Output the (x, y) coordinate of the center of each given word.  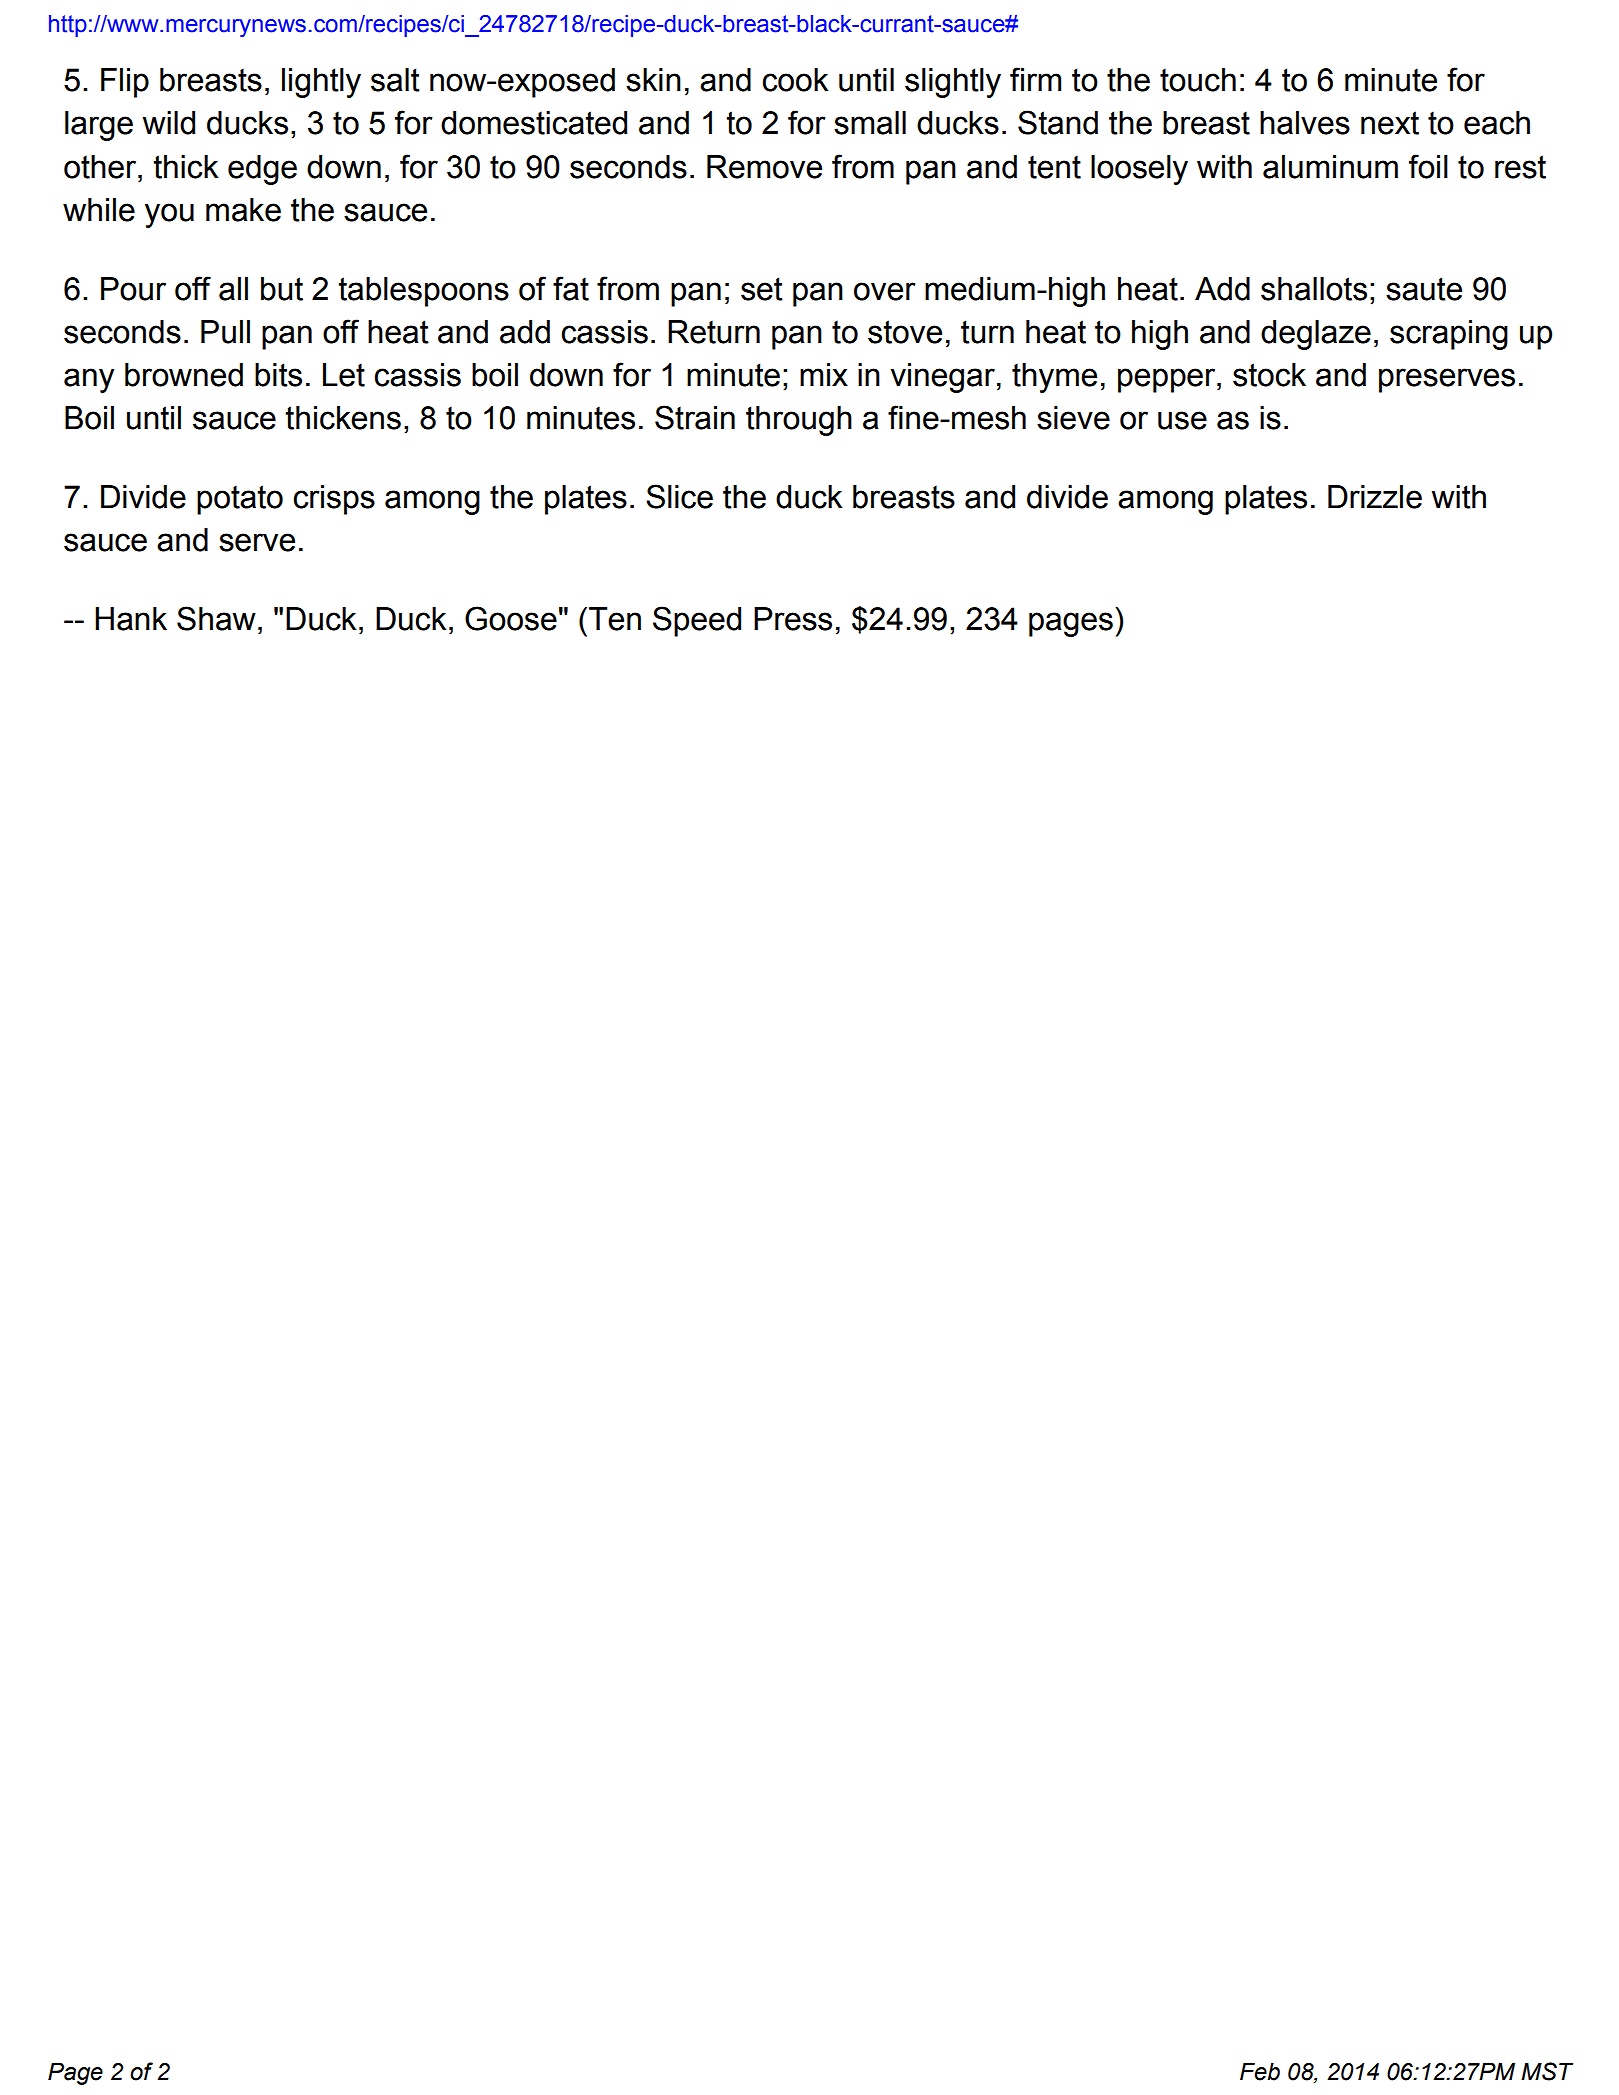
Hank (131, 619)
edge (262, 170)
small (870, 123)
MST (1547, 2071)
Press (793, 619)
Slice (679, 496)
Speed (697, 621)
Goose (511, 618)
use (1182, 420)
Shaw (216, 618)
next (1390, 123)
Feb (1260, 2072)
